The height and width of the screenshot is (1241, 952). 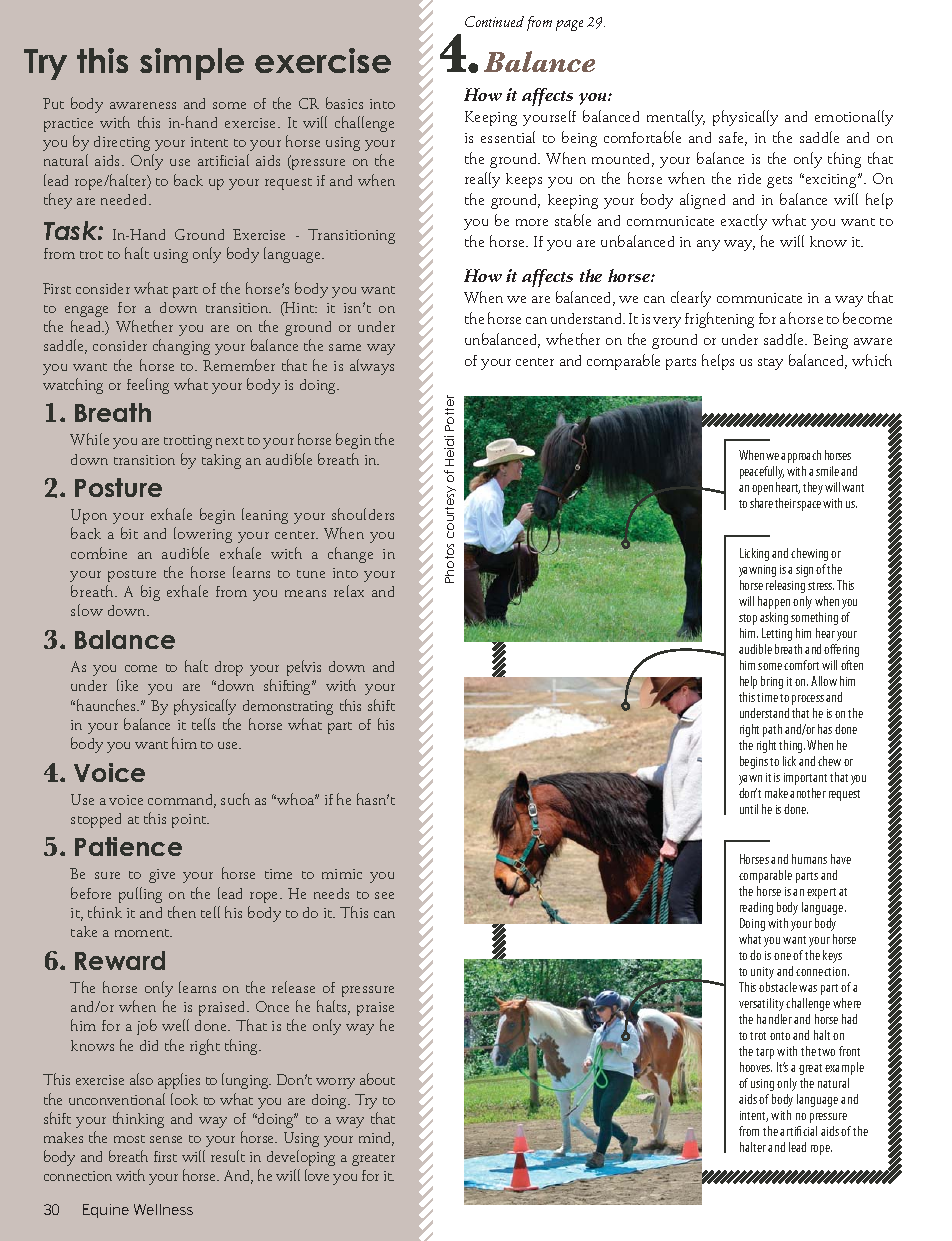 I want to click on changing, so click(x=181, y=347).
